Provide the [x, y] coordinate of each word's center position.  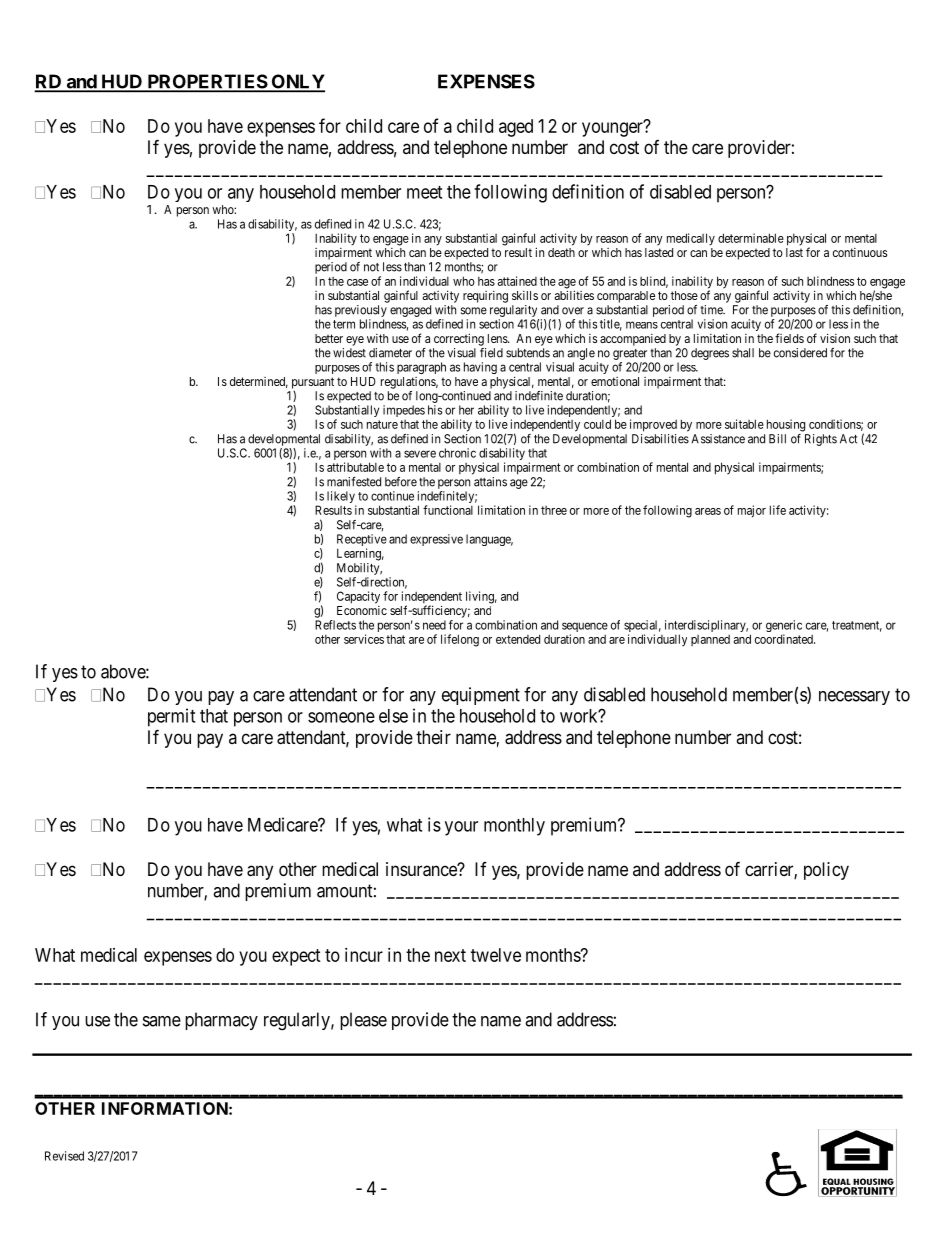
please [363, 1021]
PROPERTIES [206, 82]
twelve [496, 955]
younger [613, 129]
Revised [64, 1156]
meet [424, 192]
